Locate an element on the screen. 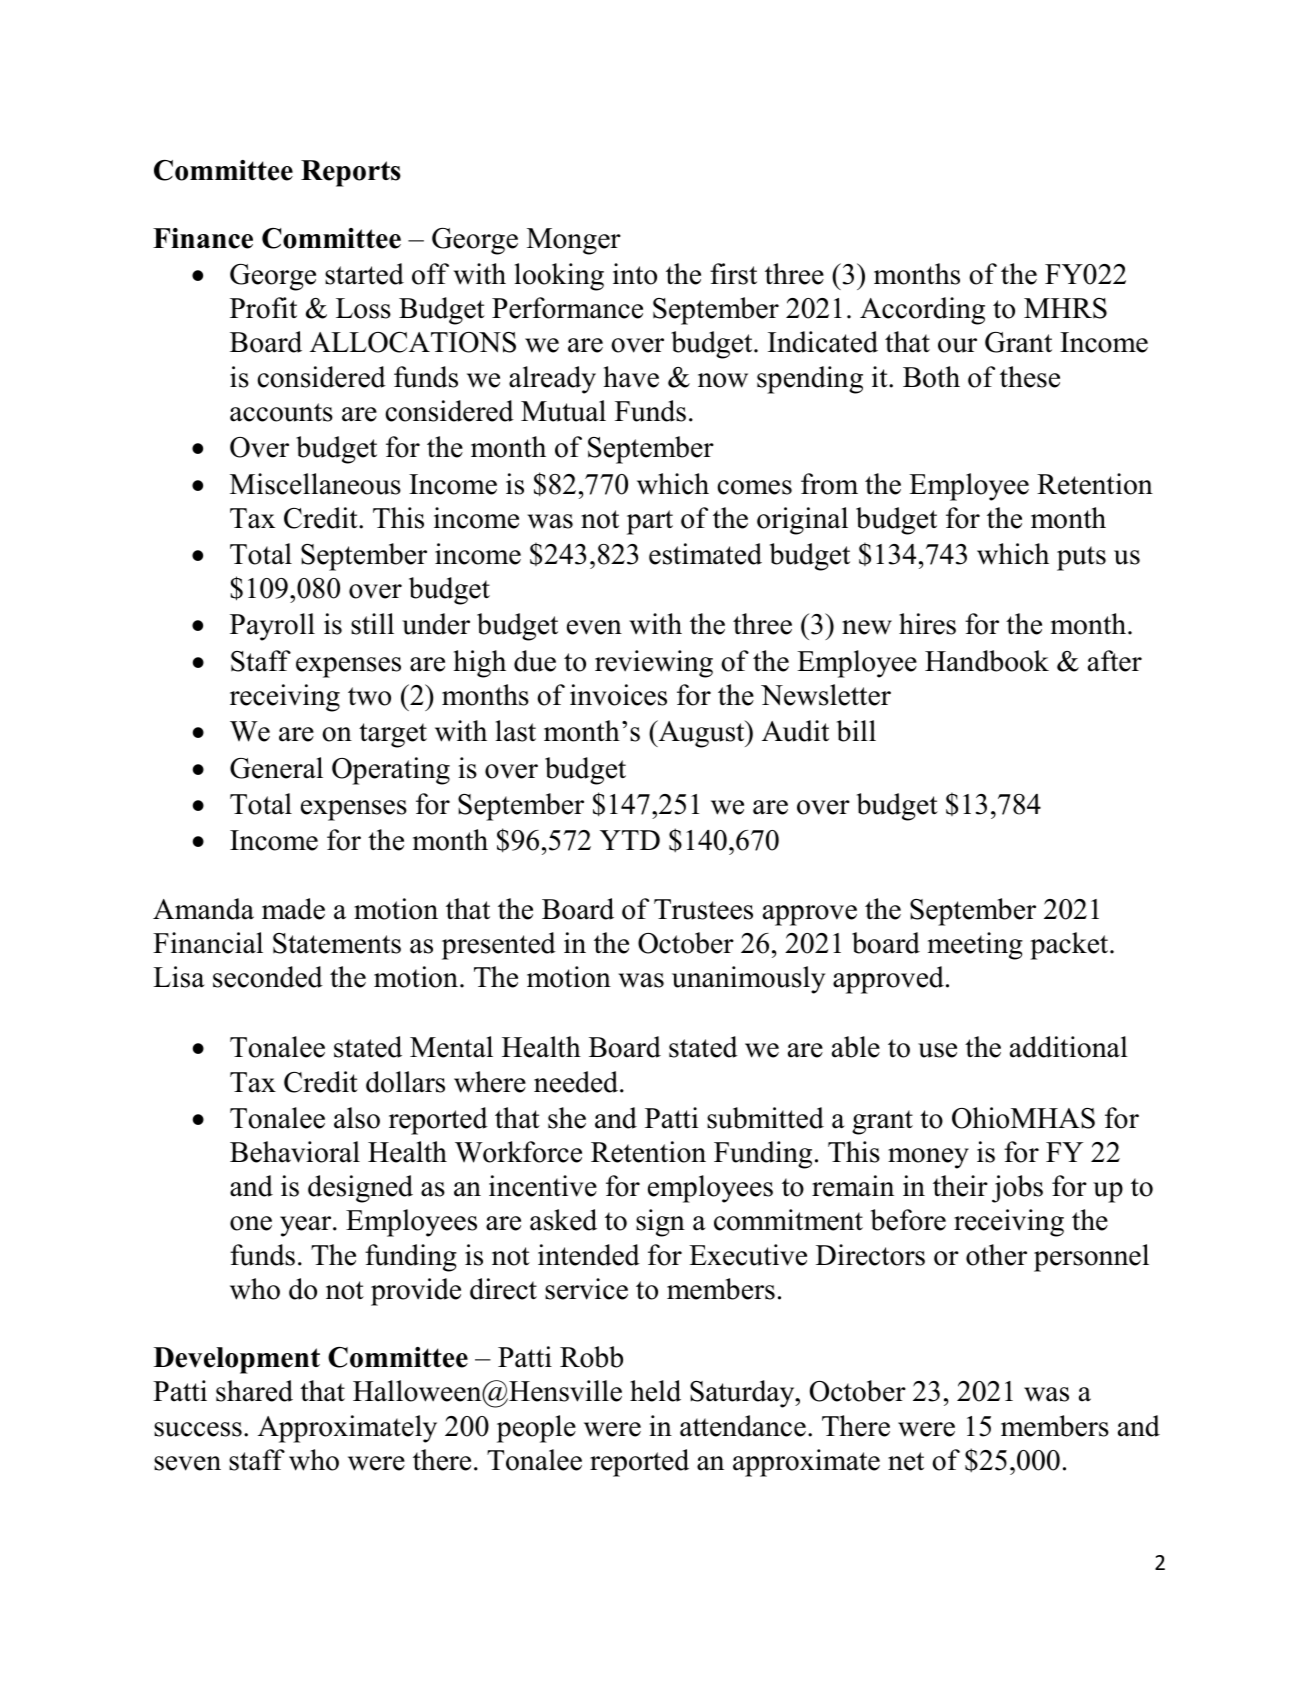 Image resolution: width=1300 pixels, height=1682 pixels. Behavioral is located at coordinates (295, 1152).
